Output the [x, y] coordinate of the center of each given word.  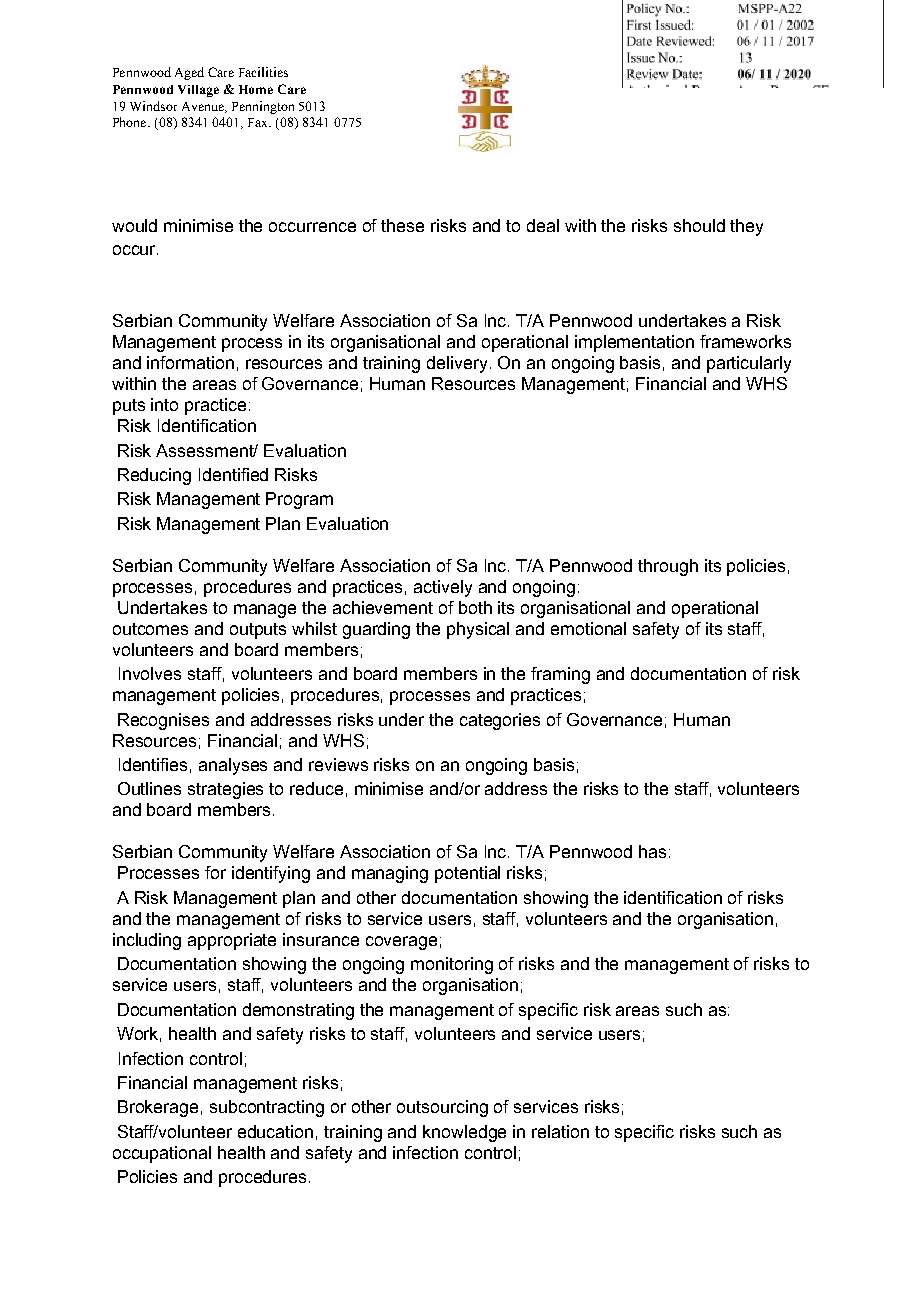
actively [443, 588]
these [402, 225]
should [699, 225]
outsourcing [442, 1108]
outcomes [150, 629]
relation [560, 1131]
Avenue [204, 107]
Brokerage [158, 1108]
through [668, 567]
